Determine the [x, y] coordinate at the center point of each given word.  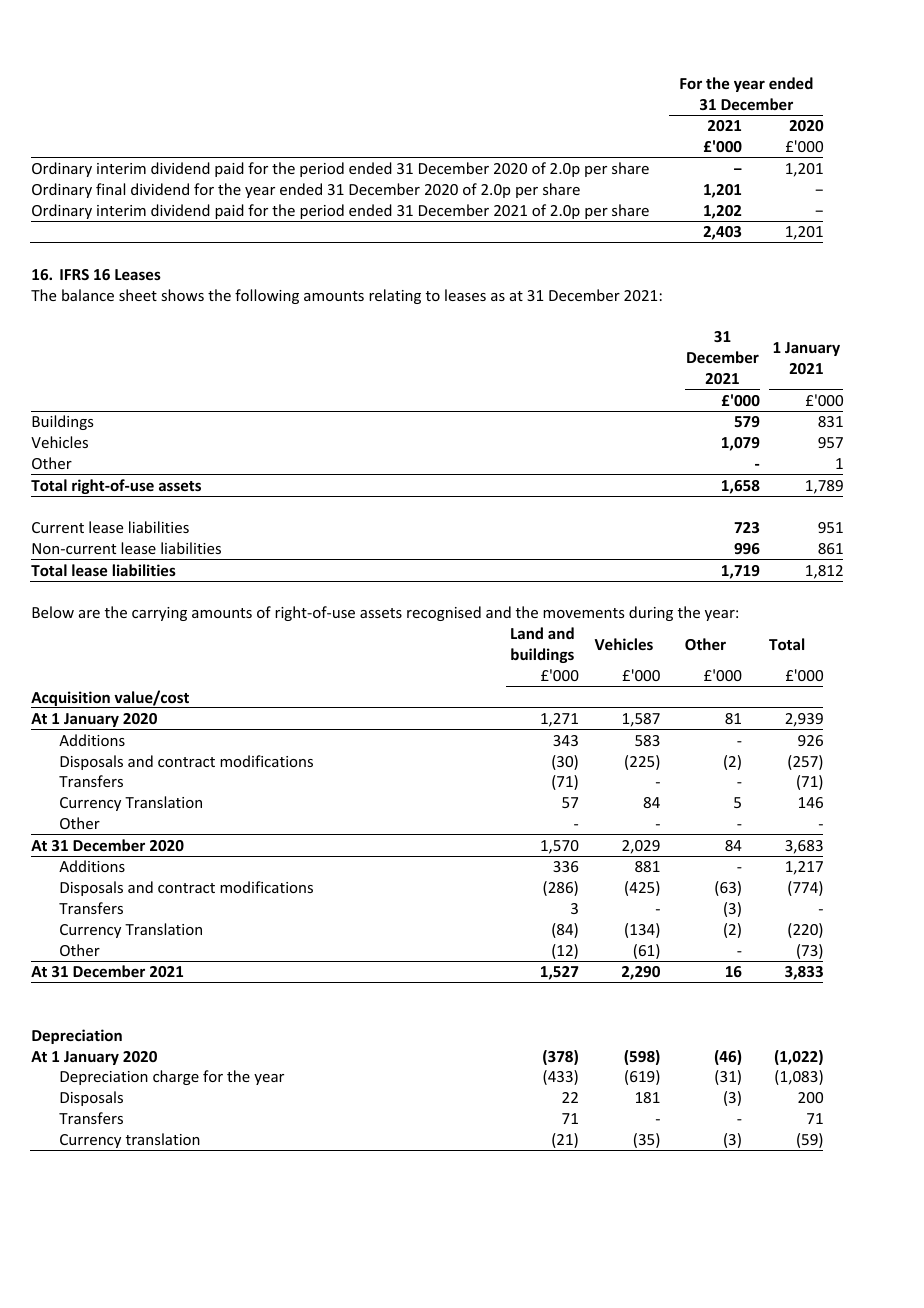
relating [395, 296]
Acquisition [71, 699]
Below [53, 612]
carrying [159, 614]
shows [182, 295]
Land [527, 633]
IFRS [74, 274]
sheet [138, 295]
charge [176, 1077]
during [651, 613]
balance [88, 295]
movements [583, 613]
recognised [444, 613]
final [110, 189]
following [267, 296]
